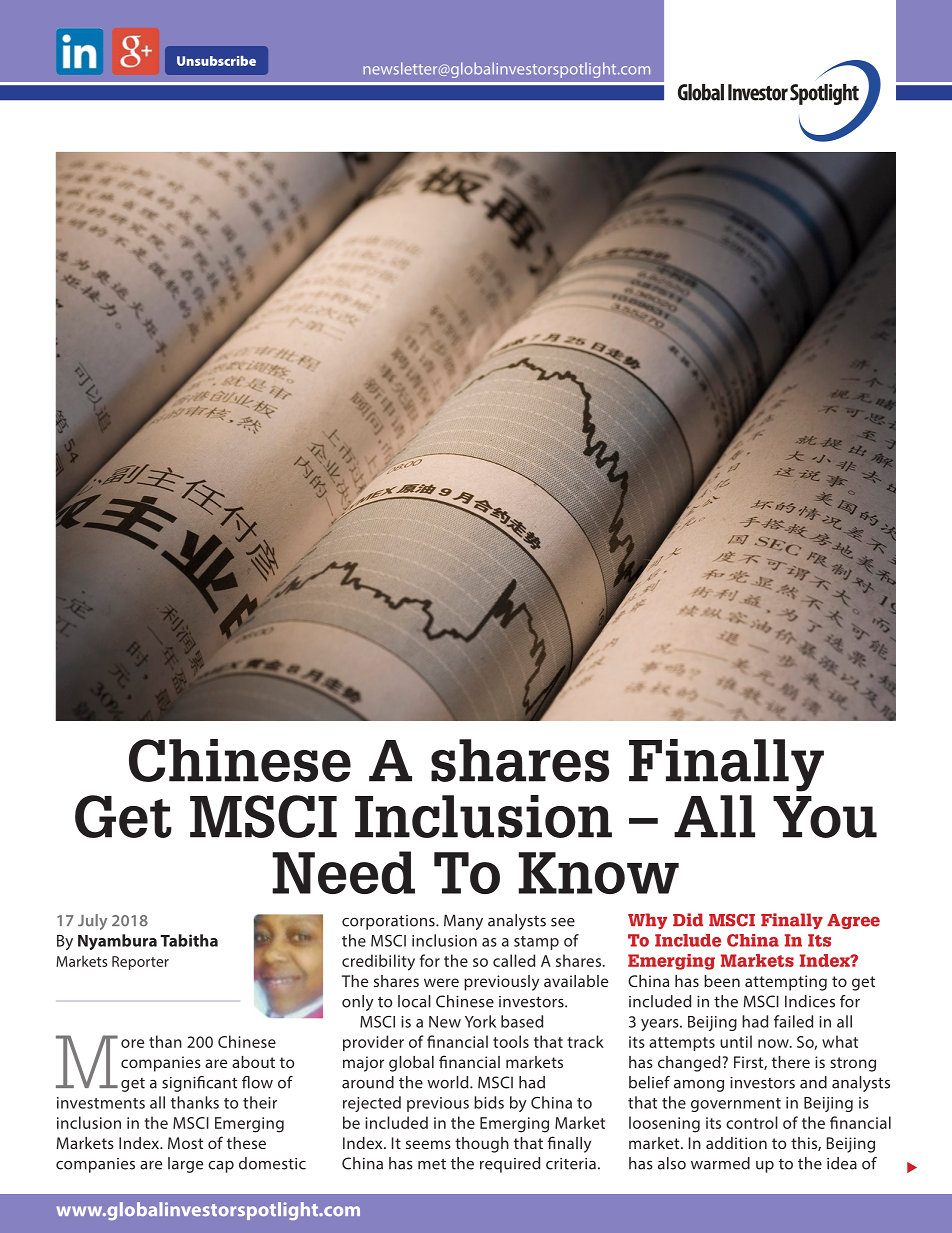 This screenshot has height=1233, width=952. Describe the element at coordinates (185, 1143) in the screenshot. I see `Most` at that location.
